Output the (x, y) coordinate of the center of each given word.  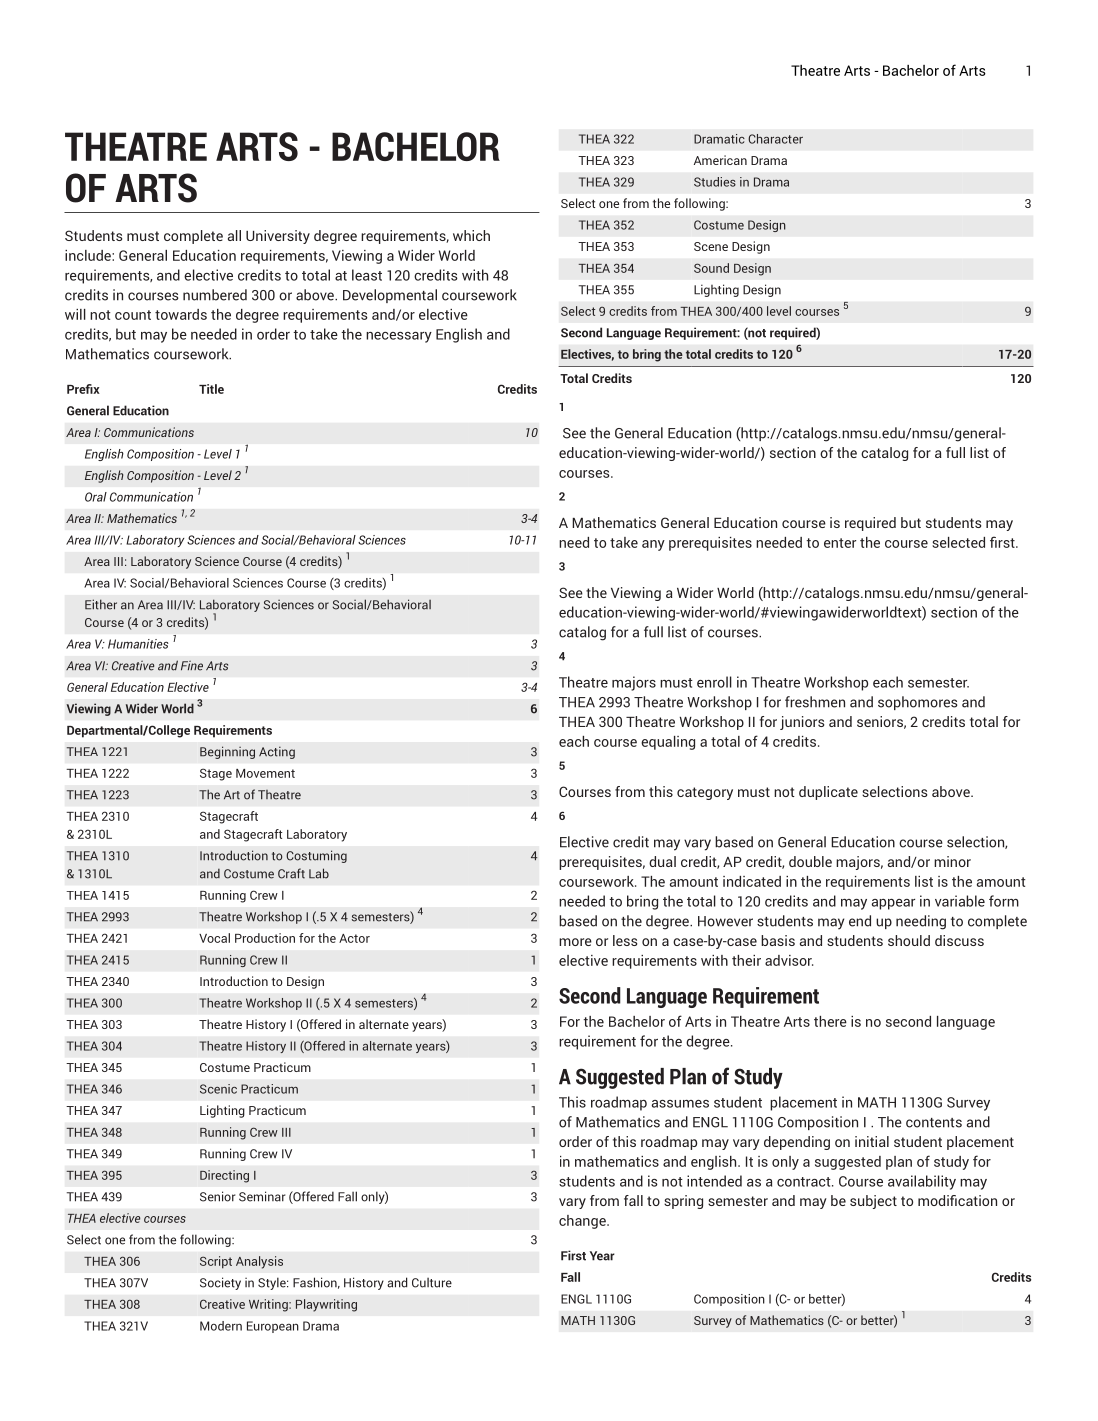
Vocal (214, 938)
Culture (432, 1283)
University (278, 237)
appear (893, 904)
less (625, 940)
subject (873, 1202)
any (653, 545)
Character (775, 139)
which (471, 235)
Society (220, 1283)
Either (101, 604)
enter (840, 543)
